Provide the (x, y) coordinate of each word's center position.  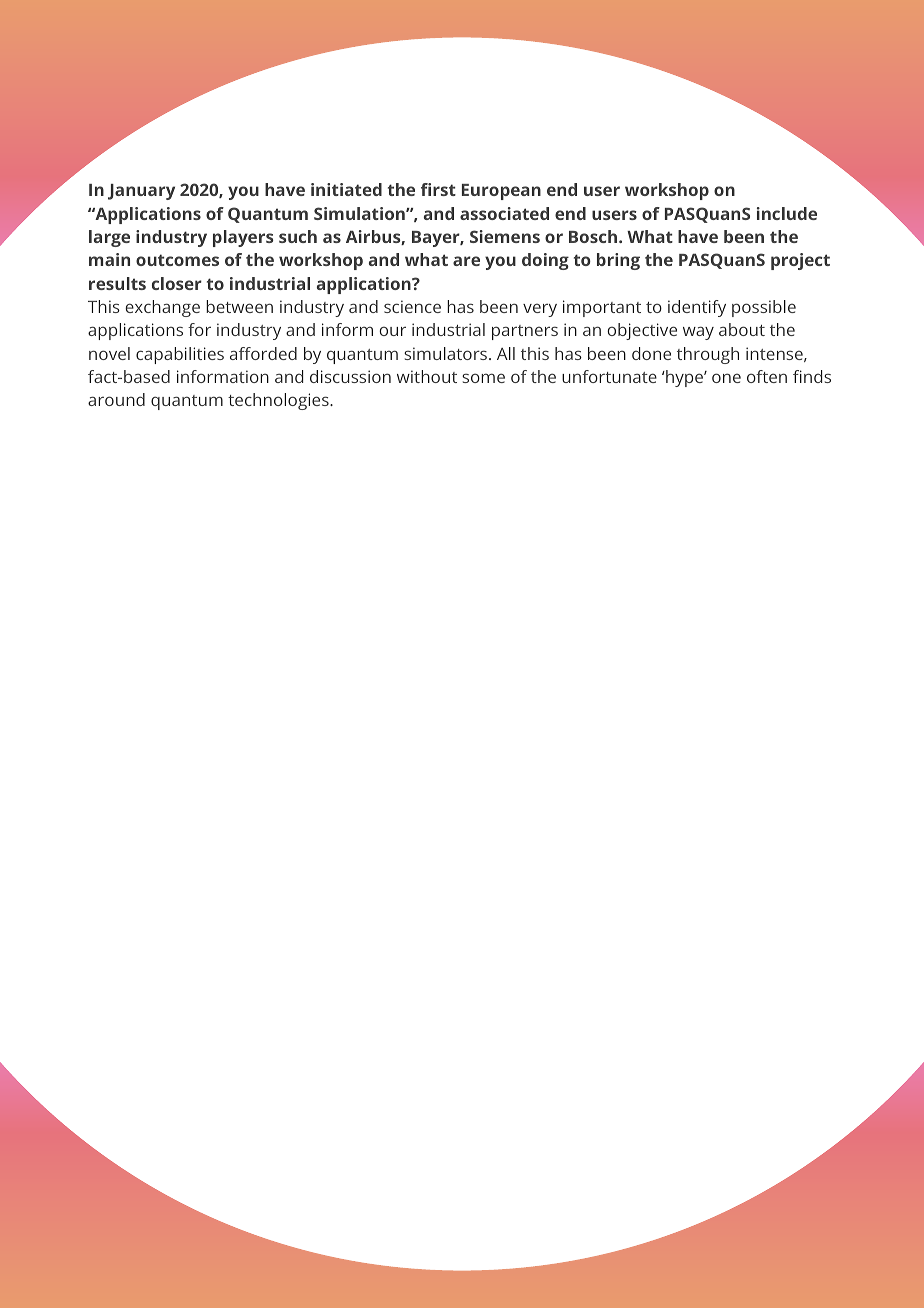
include (787, 213)
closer (177, 283)
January (141, 192)
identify (697, 308)
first (438, 189)
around (116, 399)
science (412, 306)
